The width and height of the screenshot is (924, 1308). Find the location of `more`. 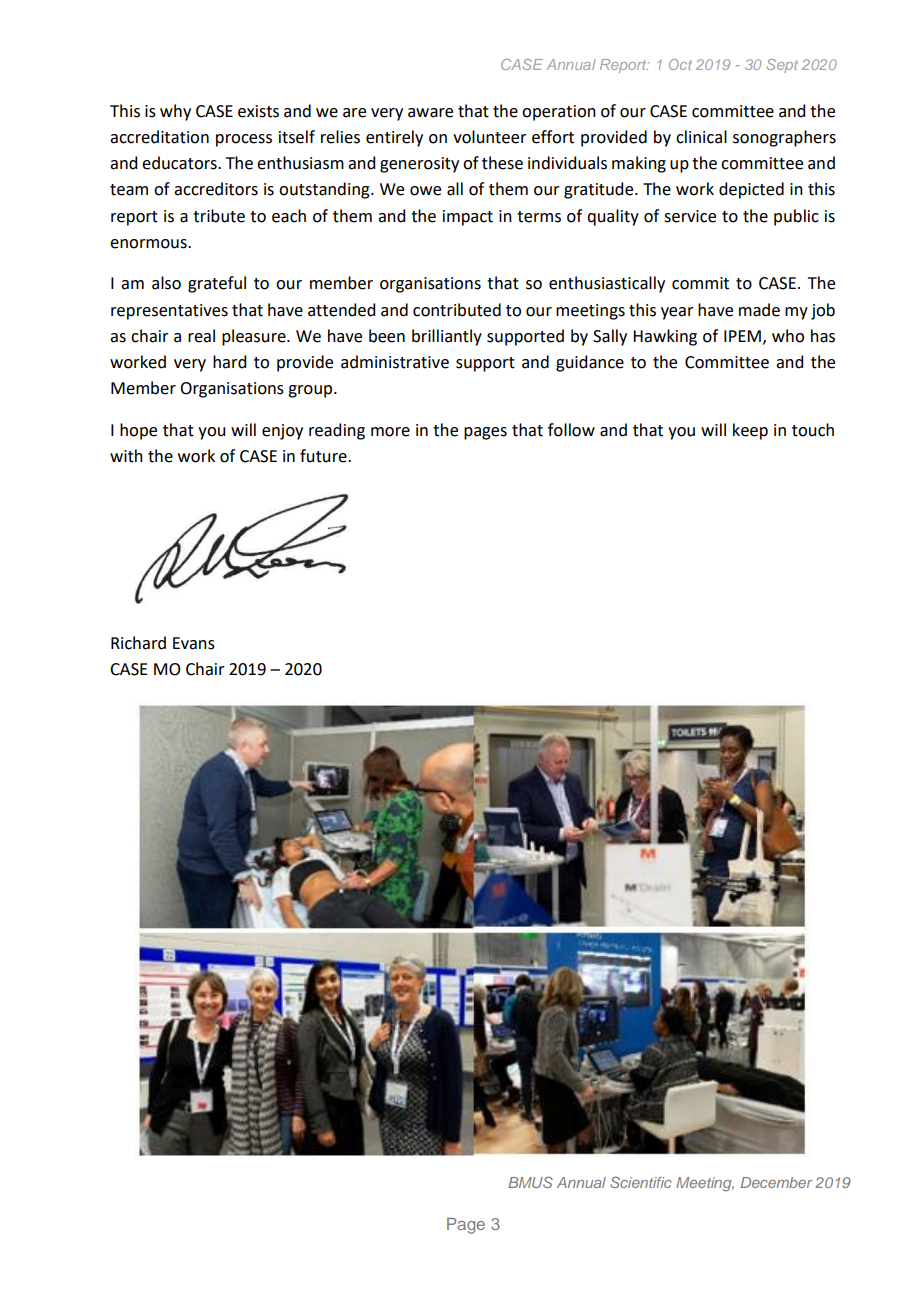

more is located at coordinates (390, 432).
